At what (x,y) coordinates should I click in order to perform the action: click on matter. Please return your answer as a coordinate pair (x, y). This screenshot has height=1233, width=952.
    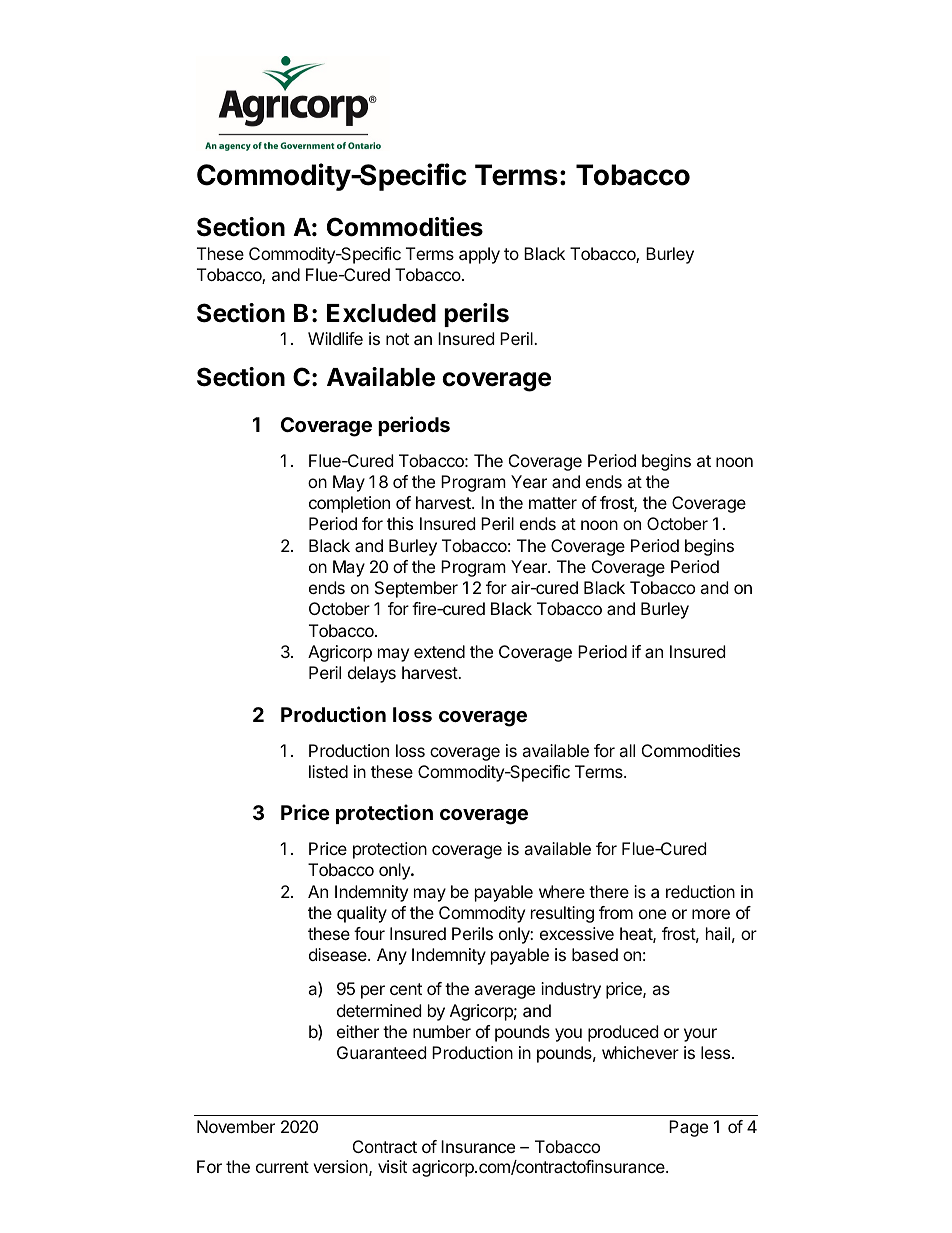
    Looking at the image, I should click on (553, 503).
